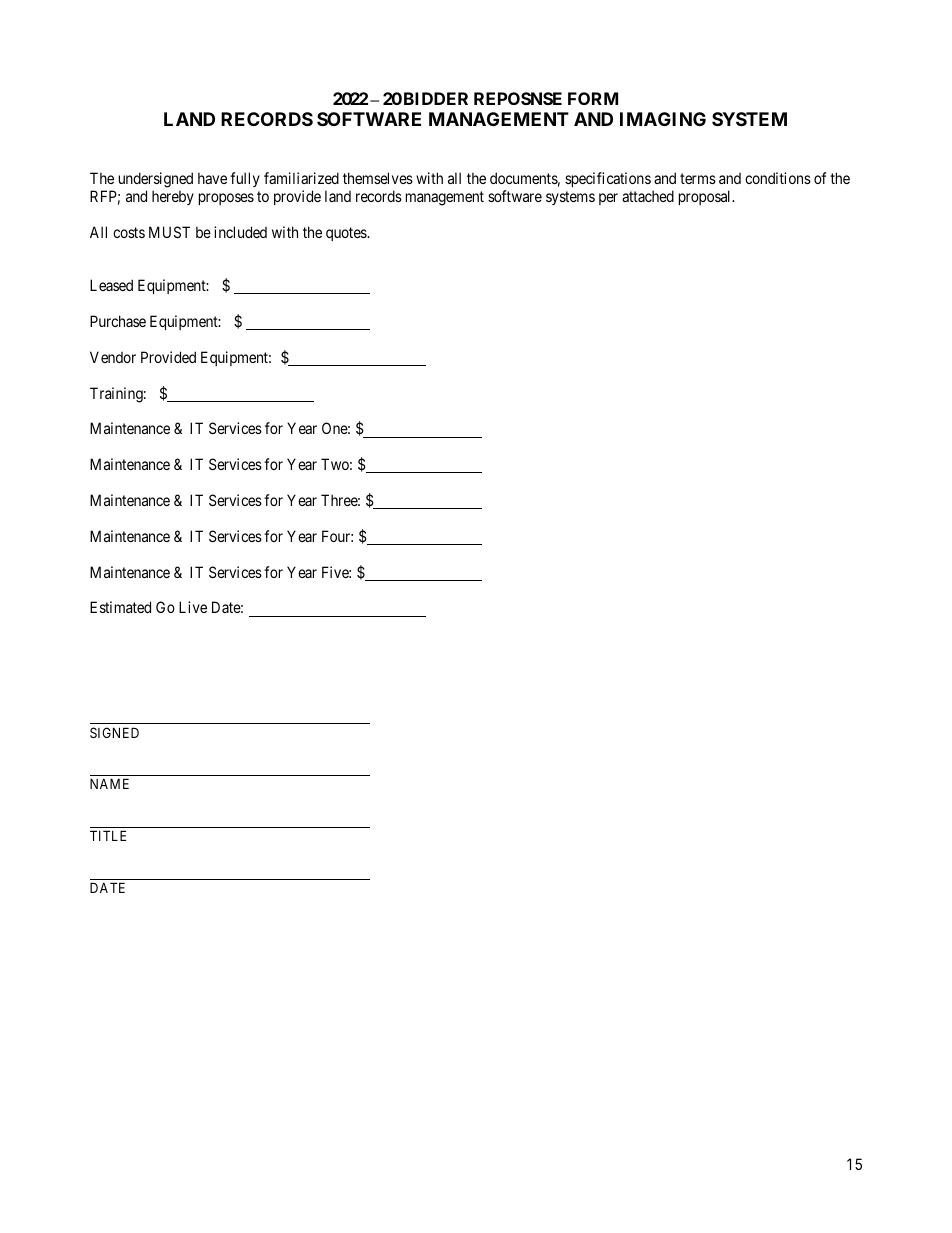 This image has height=1233, width=952. Describe the element at coordinates (193, 607) in the image. I see `Live` at that location.
